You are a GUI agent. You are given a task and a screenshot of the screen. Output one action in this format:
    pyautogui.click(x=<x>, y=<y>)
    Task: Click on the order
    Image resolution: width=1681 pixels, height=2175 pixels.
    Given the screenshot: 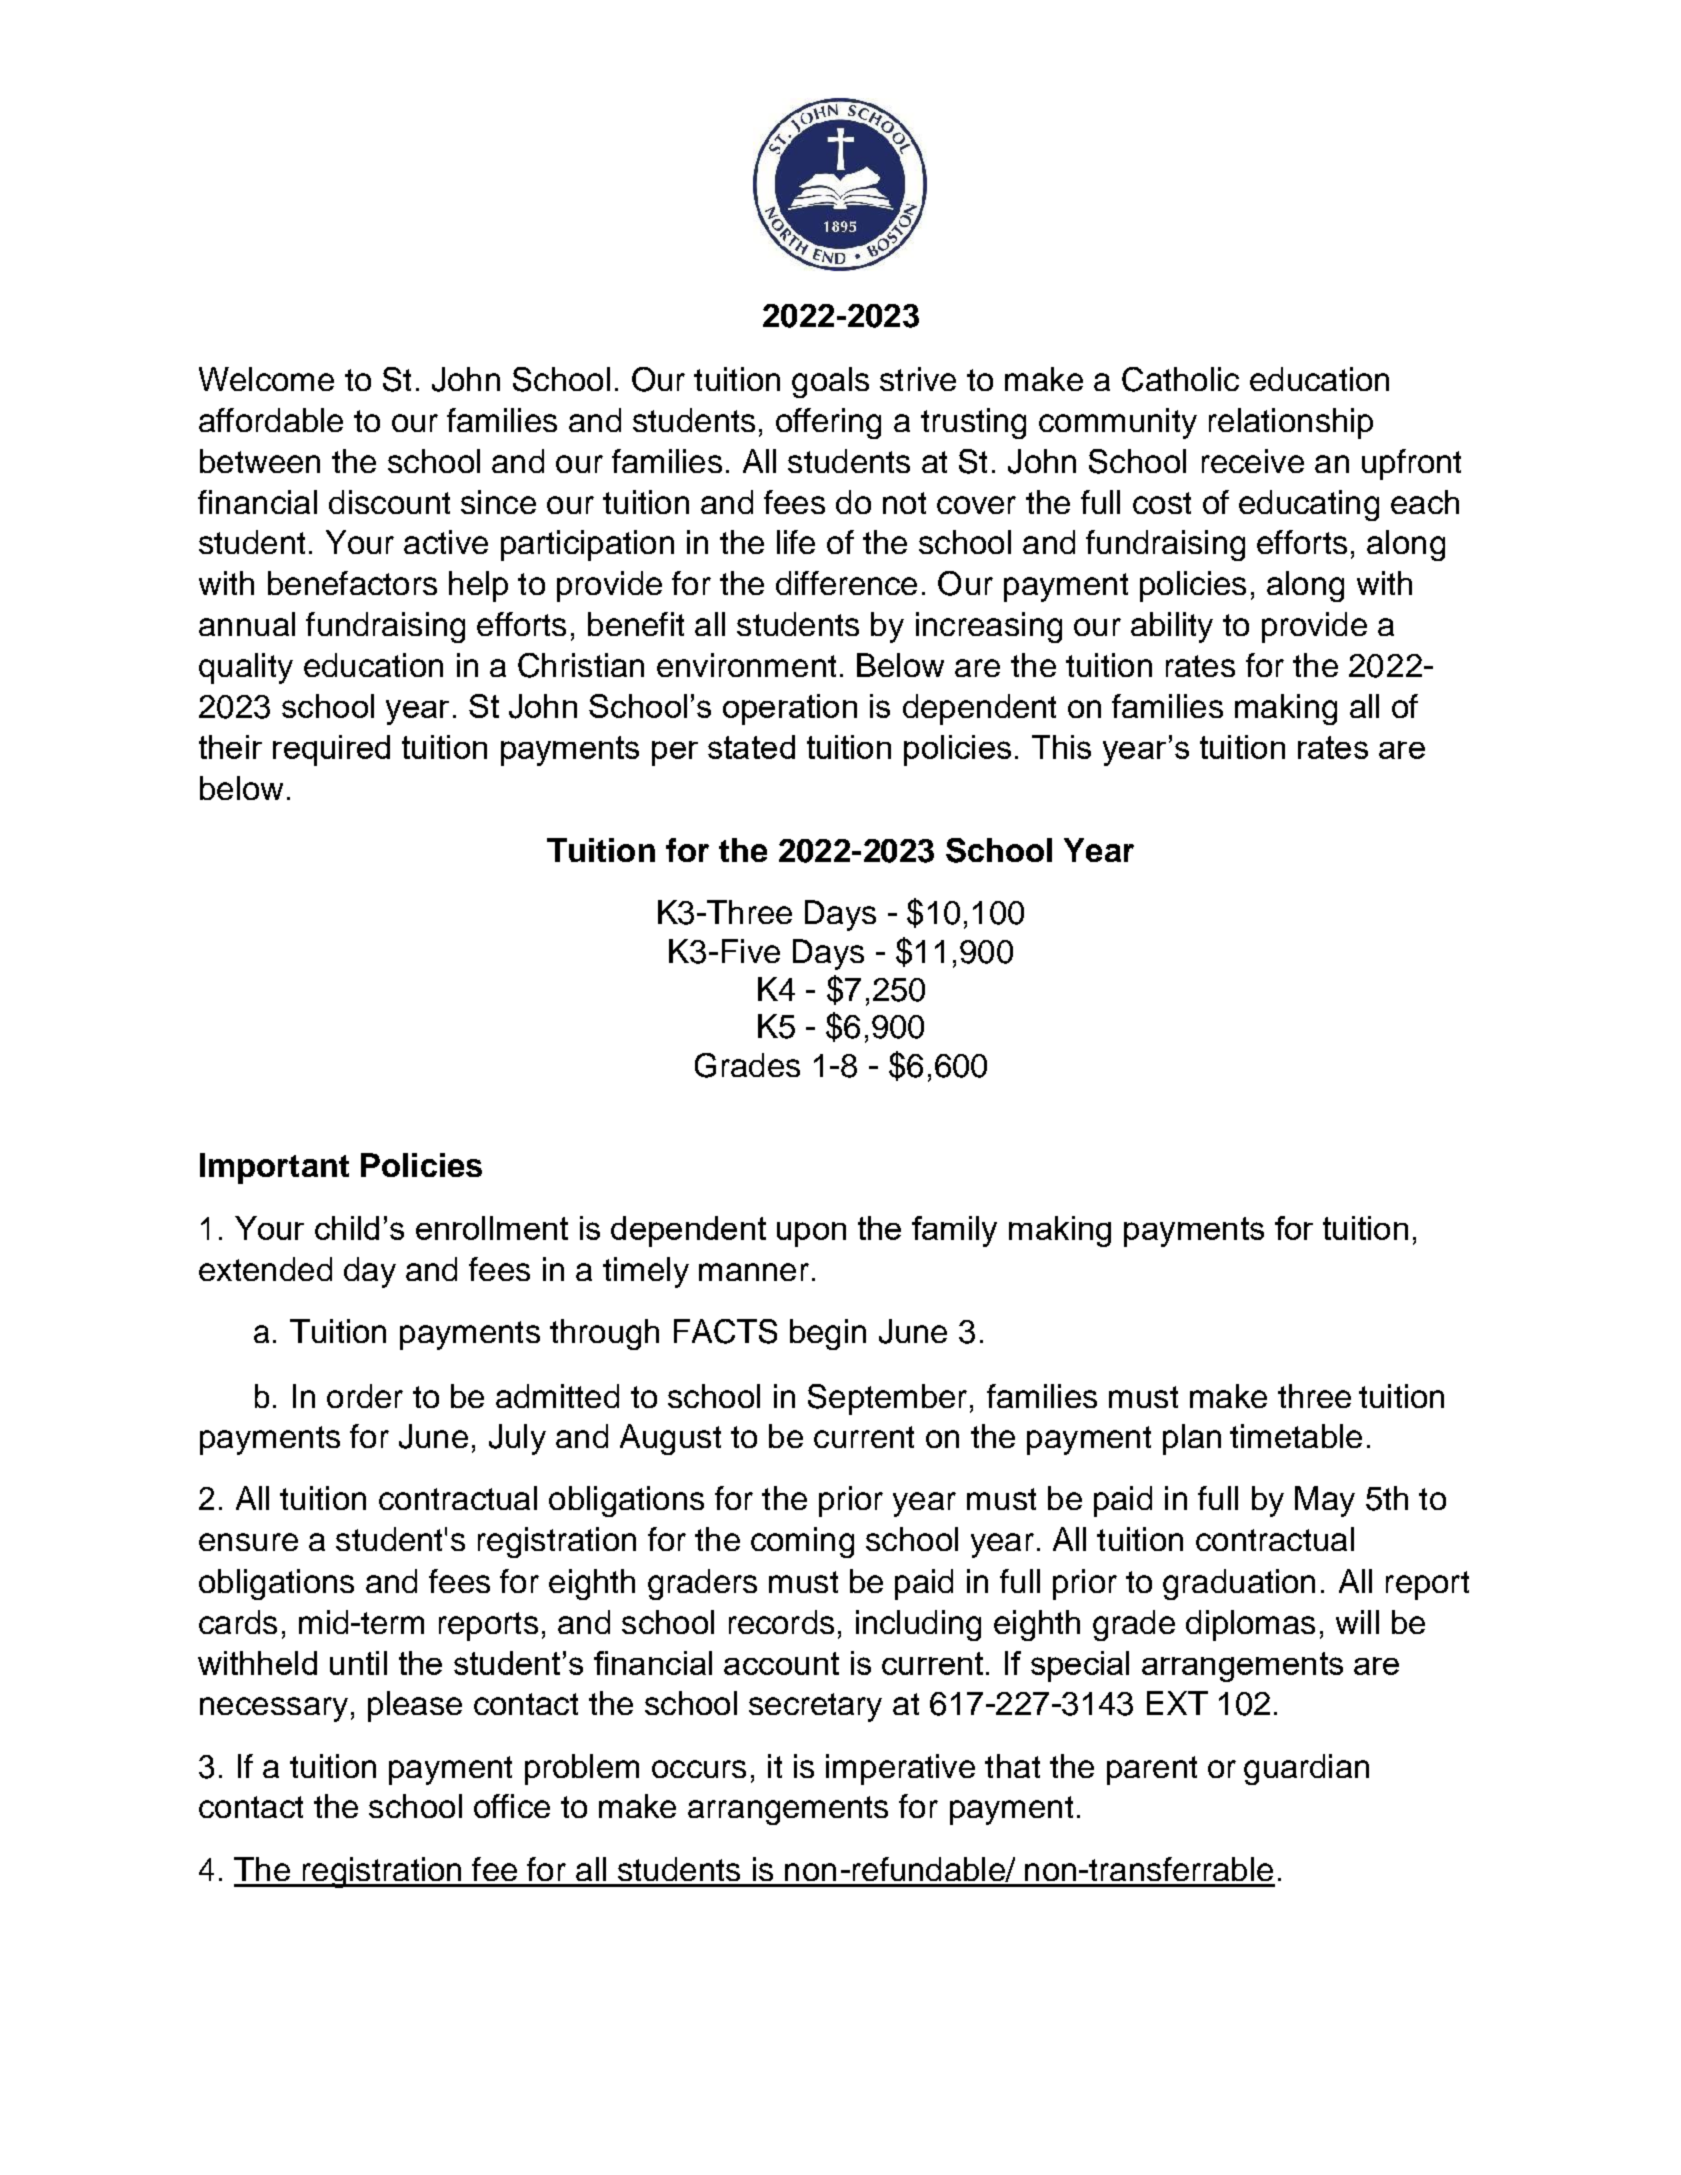 What is the action you would take?
    pyautogui.click(x=365, y=1396)
